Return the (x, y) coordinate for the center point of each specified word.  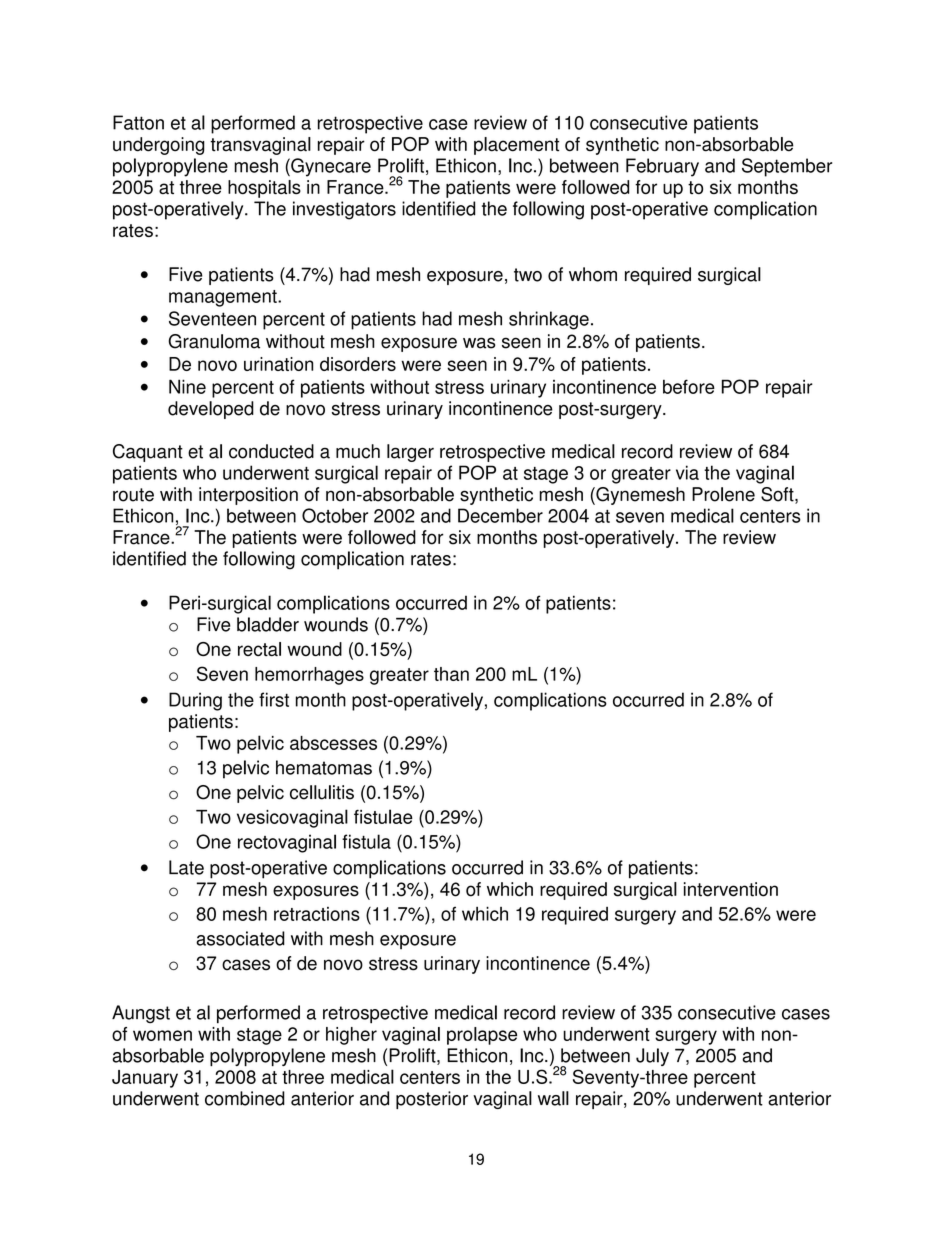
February (662, 167)
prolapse (482, 1036)
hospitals (264, 189)
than (451, 674)
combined (245, 1098)
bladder (268, 624)
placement (516, 146)
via (687, 472)
